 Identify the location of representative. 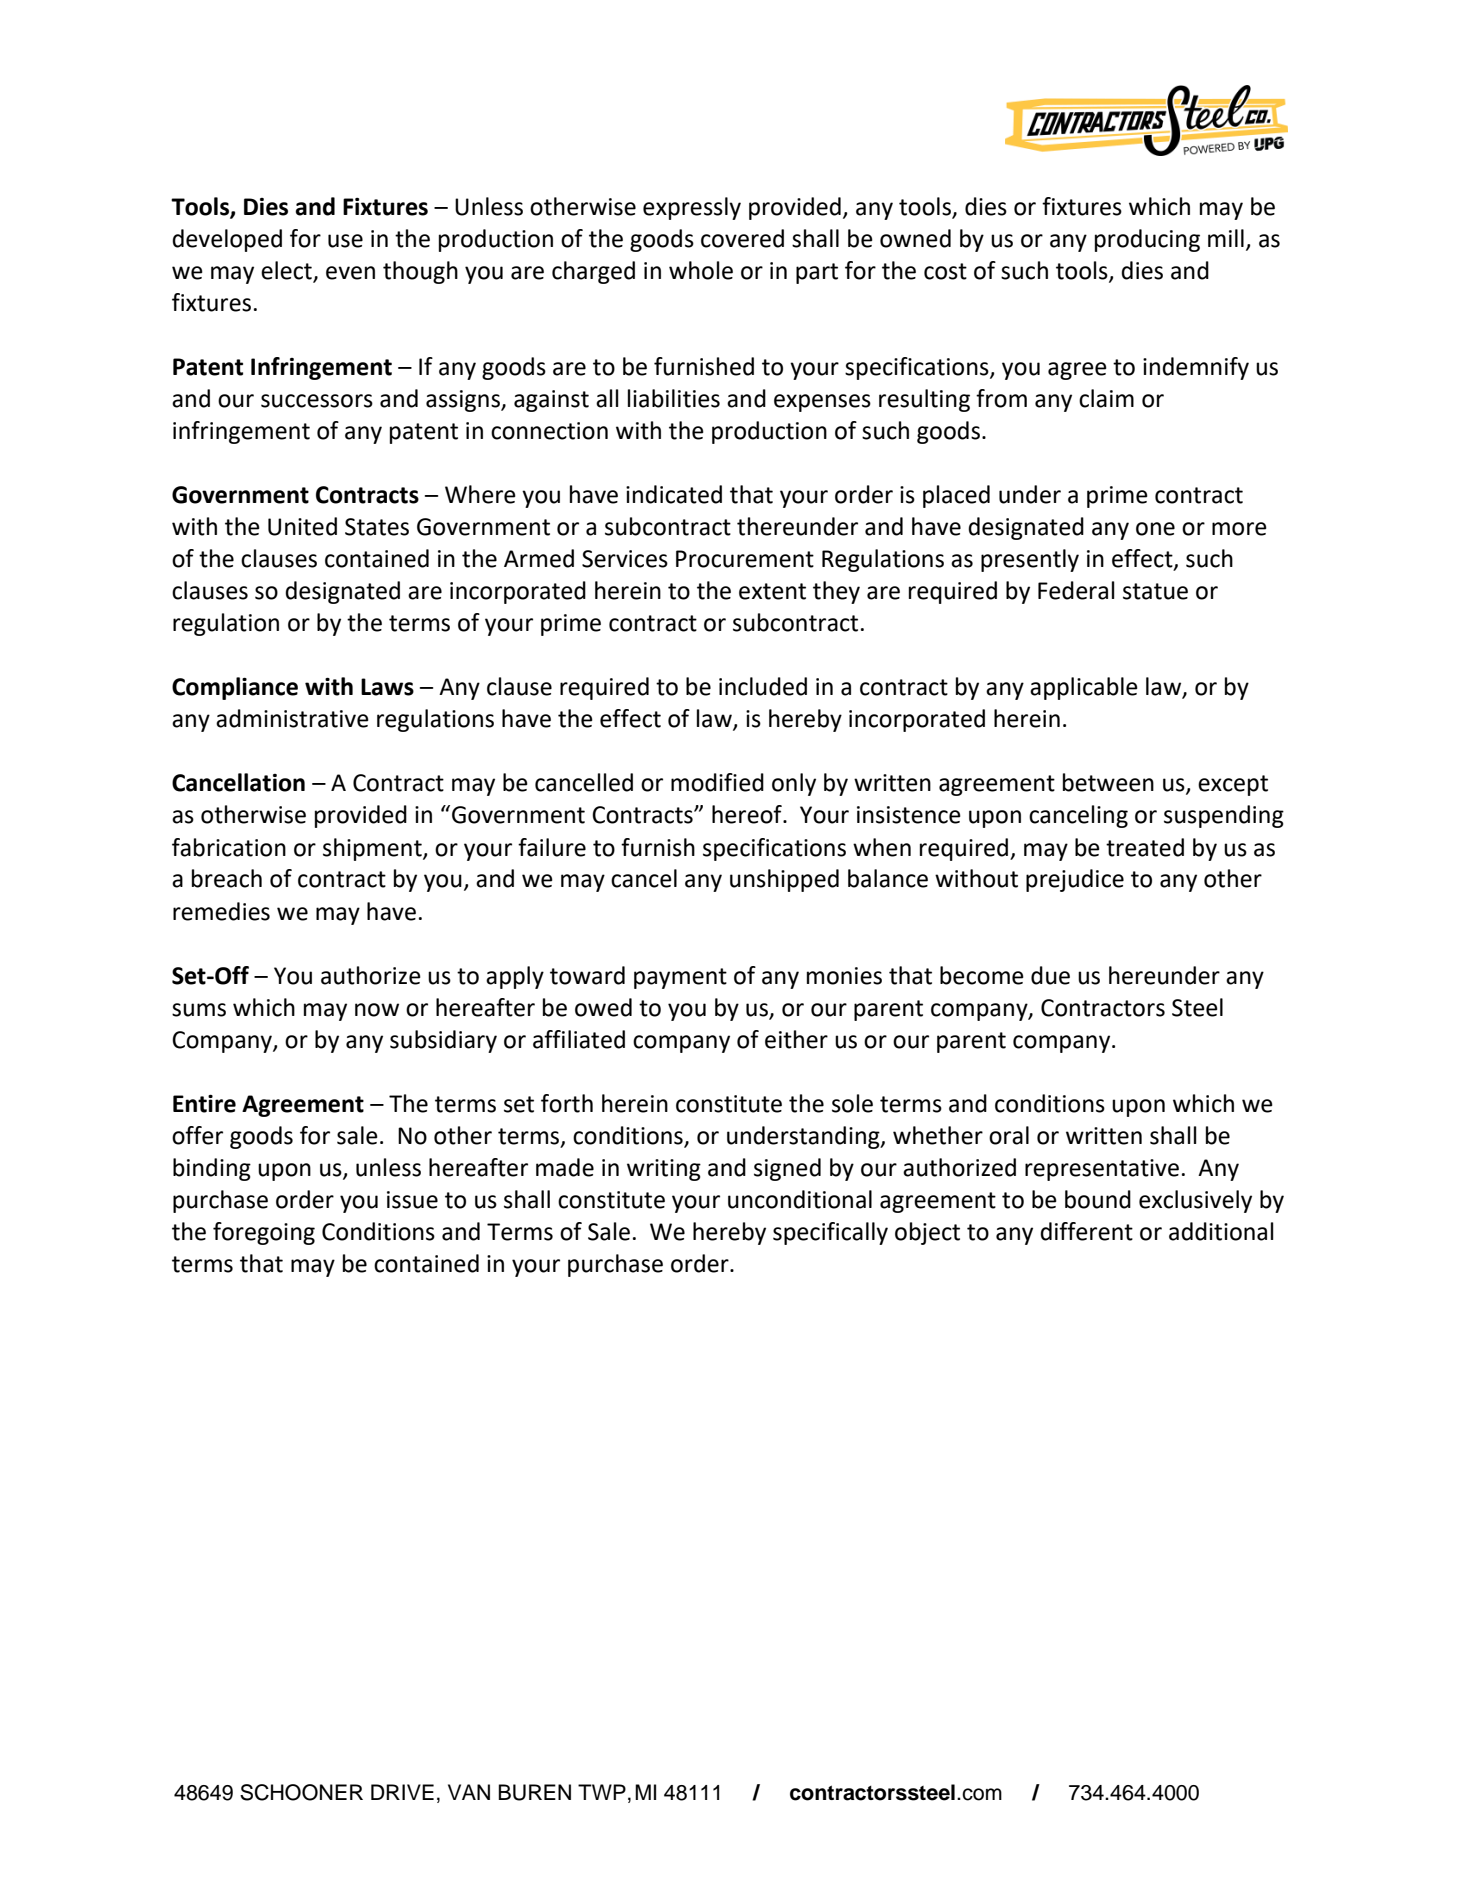
(1102, 1170).
